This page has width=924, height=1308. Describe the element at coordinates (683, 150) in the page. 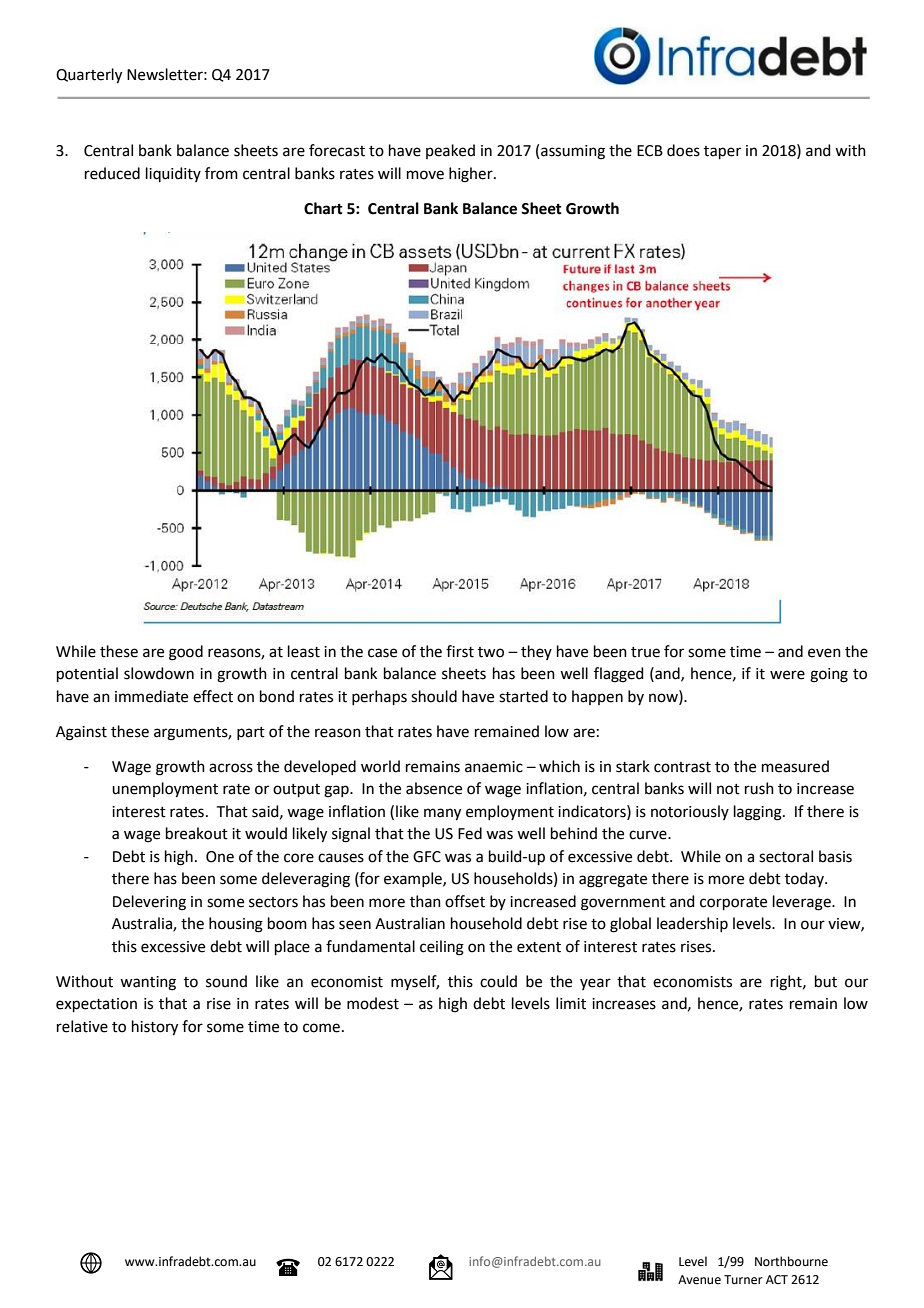

I see `does` at that location.
